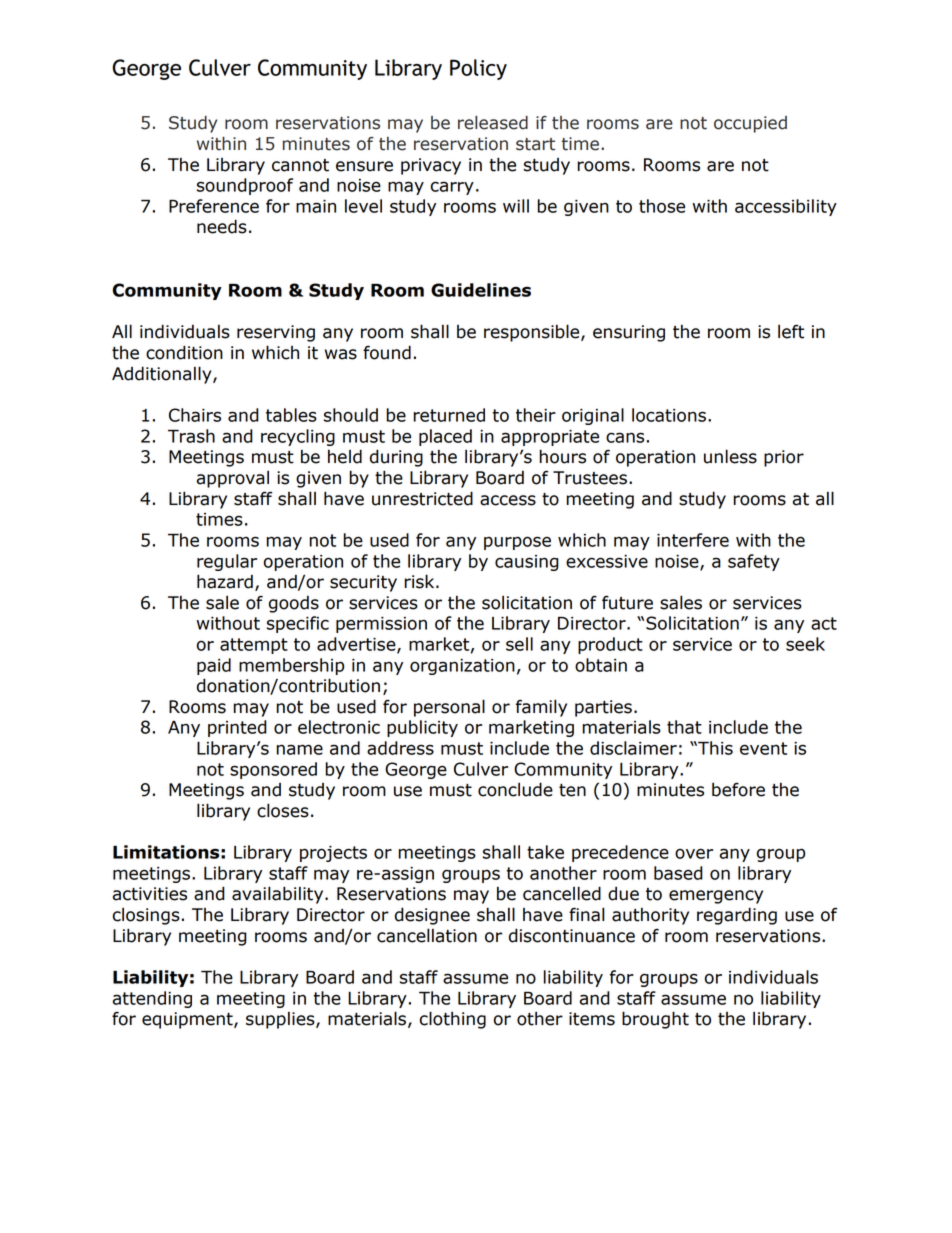  I want to click on occupied, so click(750, 124).
